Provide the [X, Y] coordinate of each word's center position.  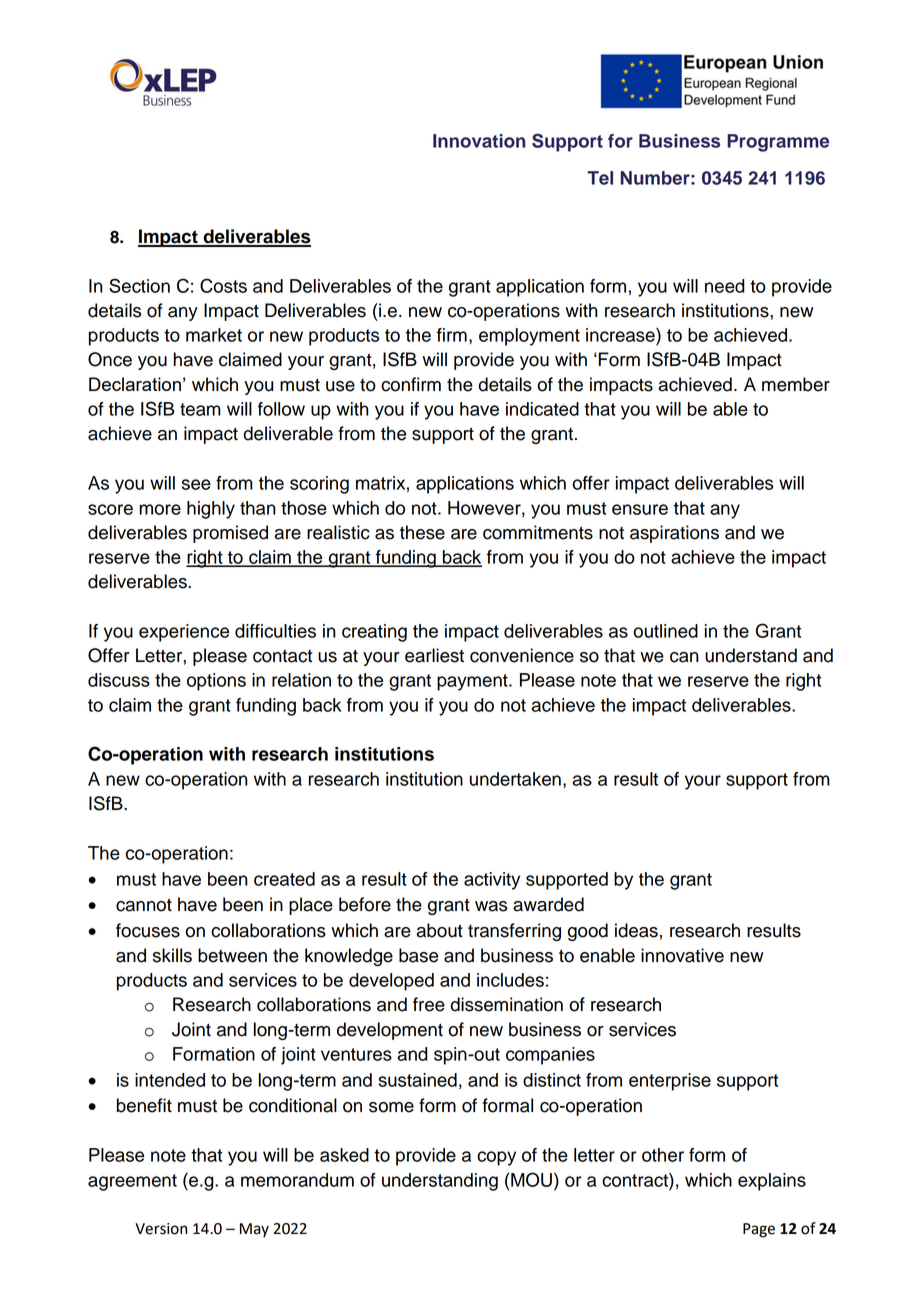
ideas [636, 930]
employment [529, 337]
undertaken [515, 779]
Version [161, 1229]
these [422, 532]
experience [184, 633]
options [216, 682]
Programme [778, 143]
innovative [682, 955]
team [200, 409]
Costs [223, 285]
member [796, 384]
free [429, 1004]
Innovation [479, 141]
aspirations [674, 534]
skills [172, 955]
